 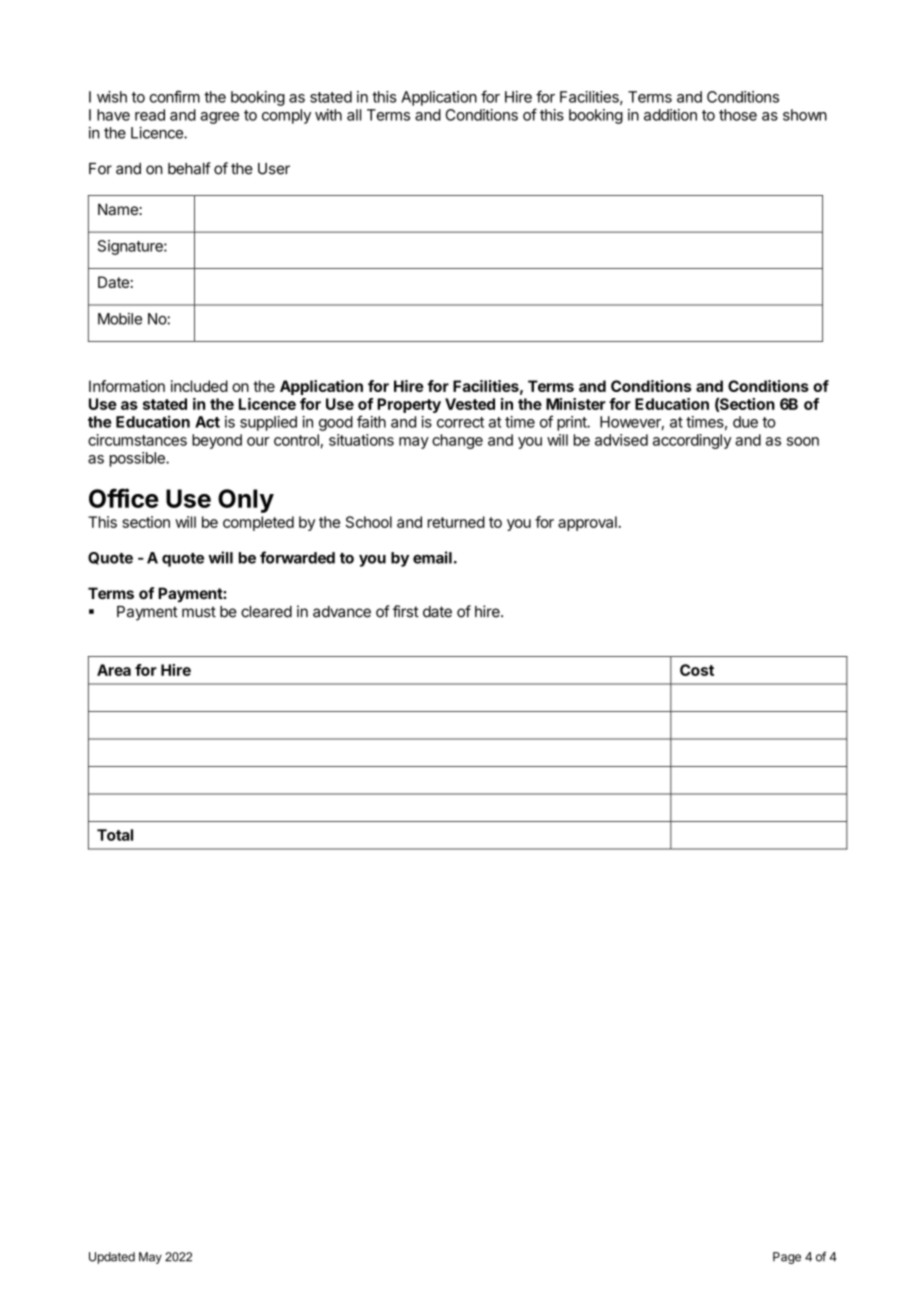 I want to click on email, so click(x=432, y=557).
